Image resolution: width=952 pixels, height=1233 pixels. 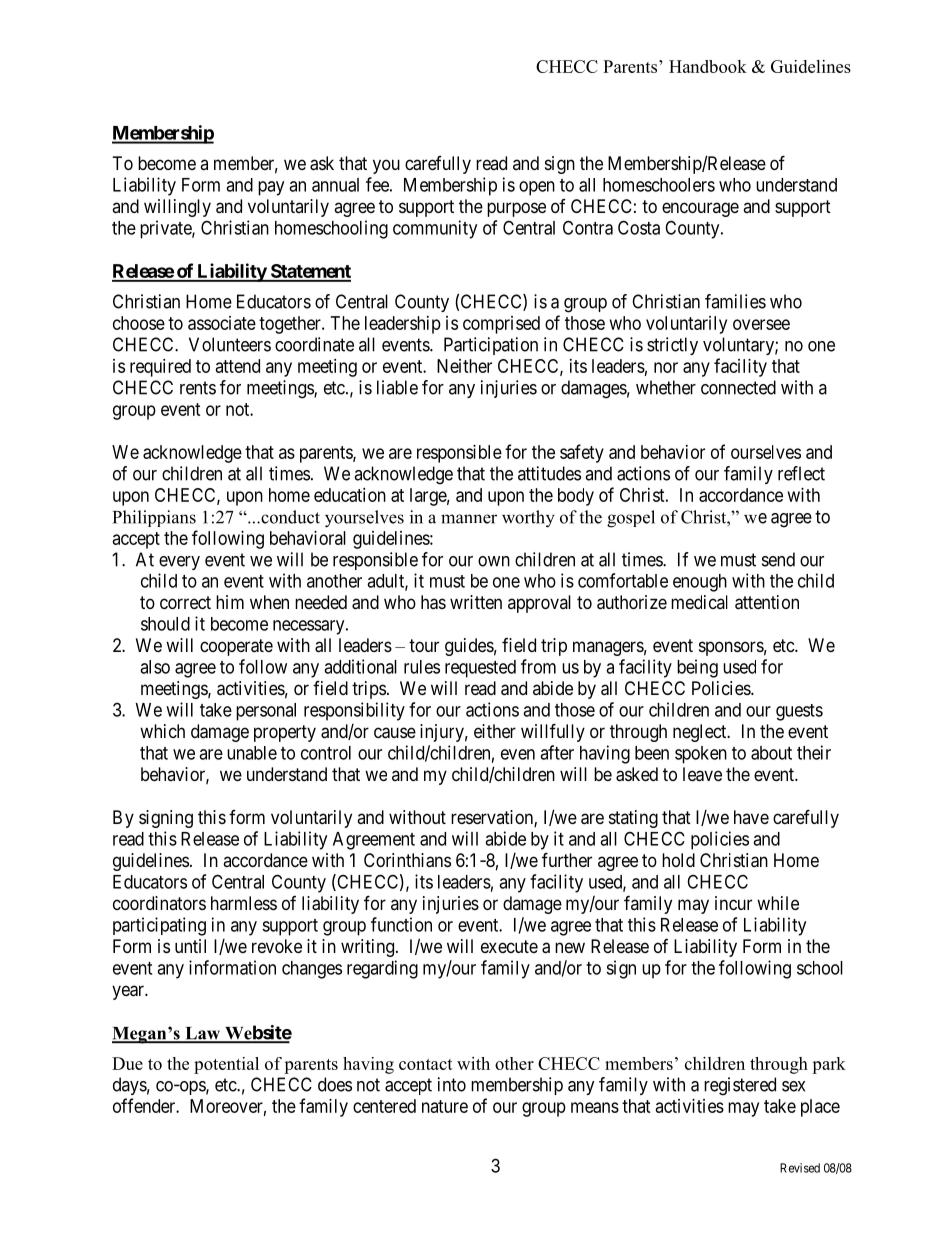 I want to click on attitudes, so click(x=549, y=473).
